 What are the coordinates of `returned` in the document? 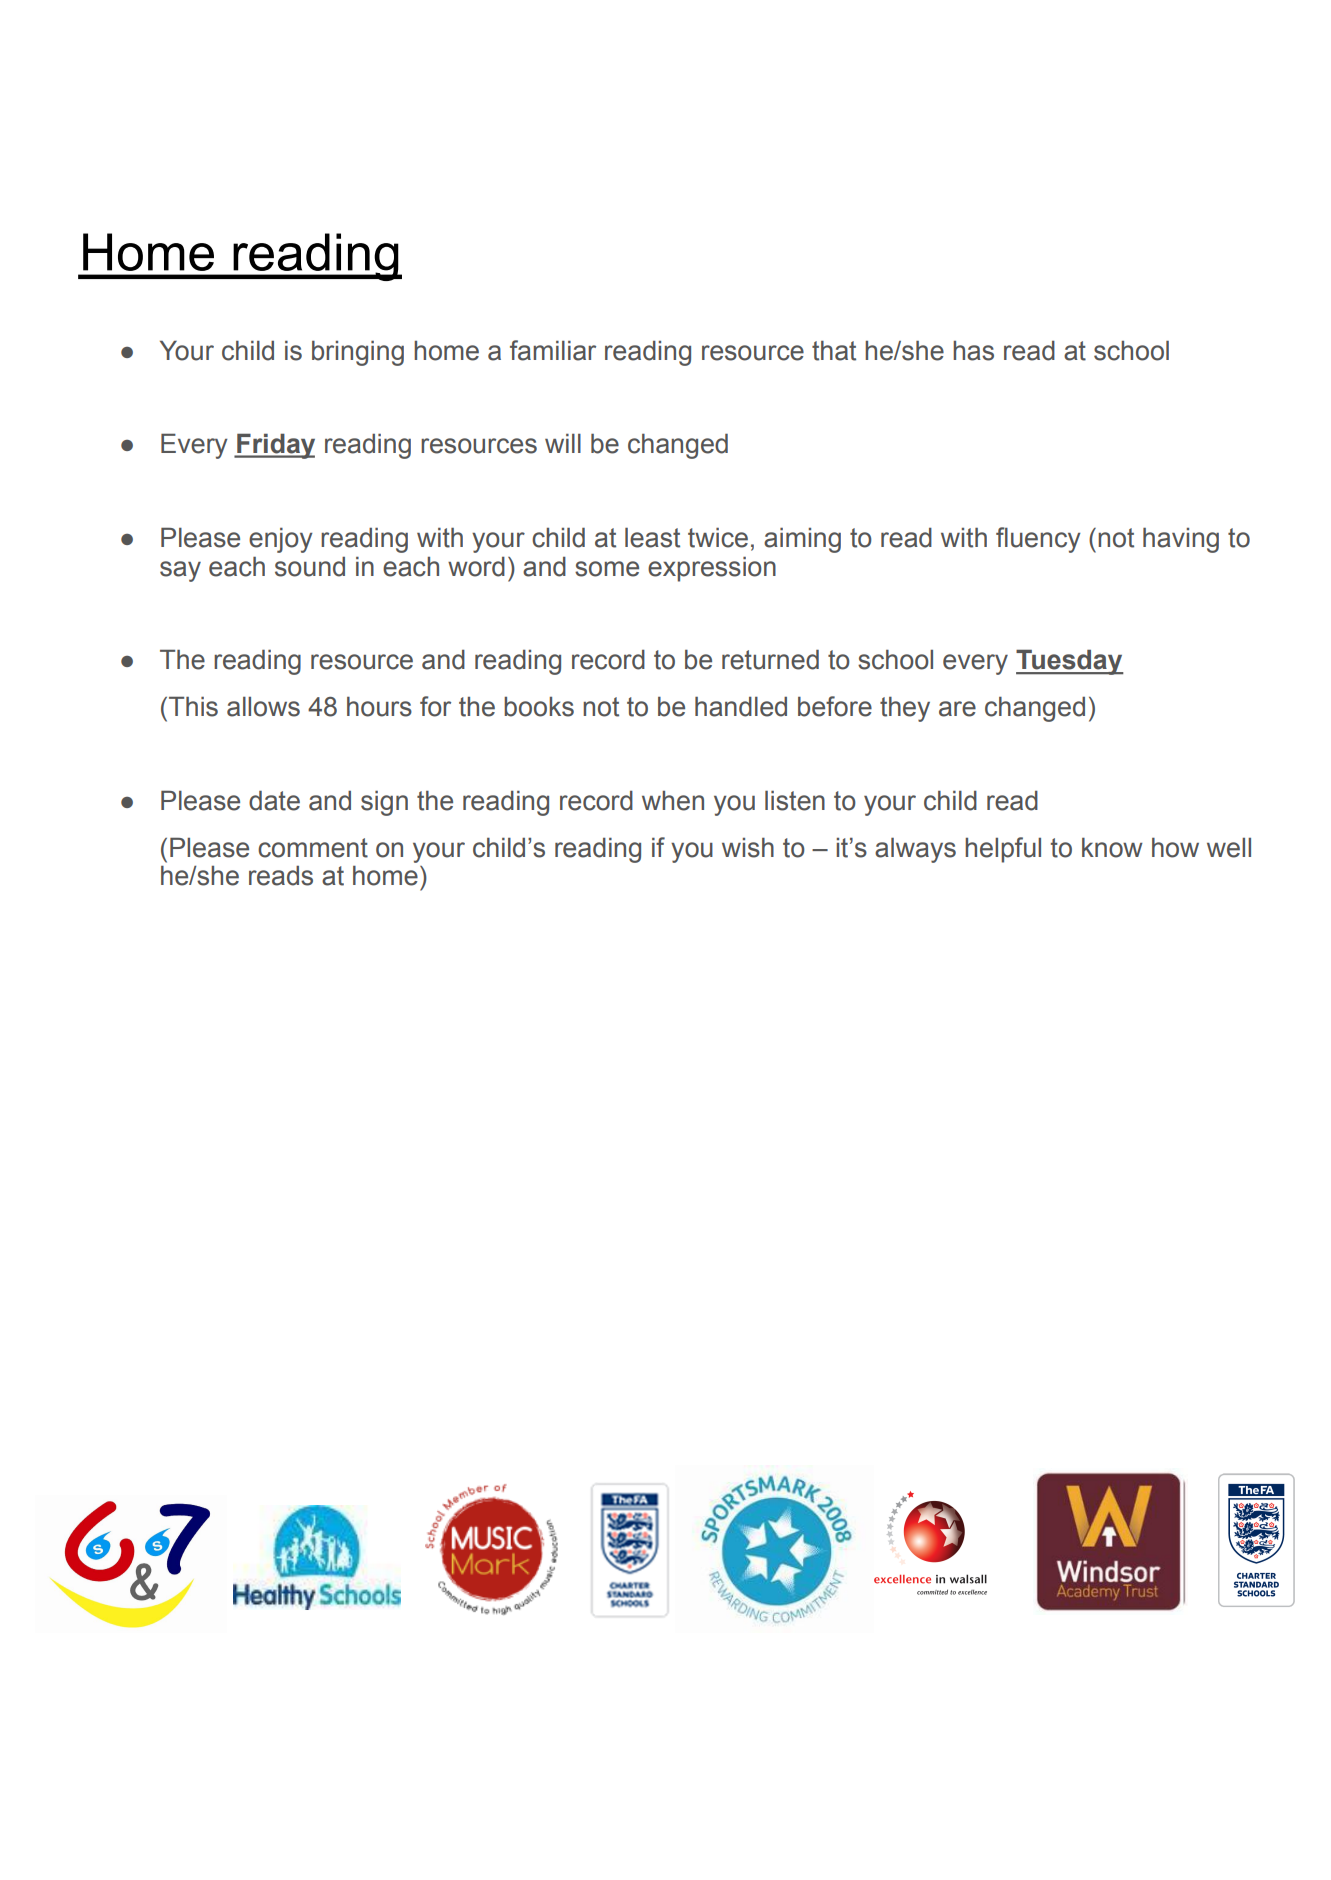 It's located at (770, 659).
